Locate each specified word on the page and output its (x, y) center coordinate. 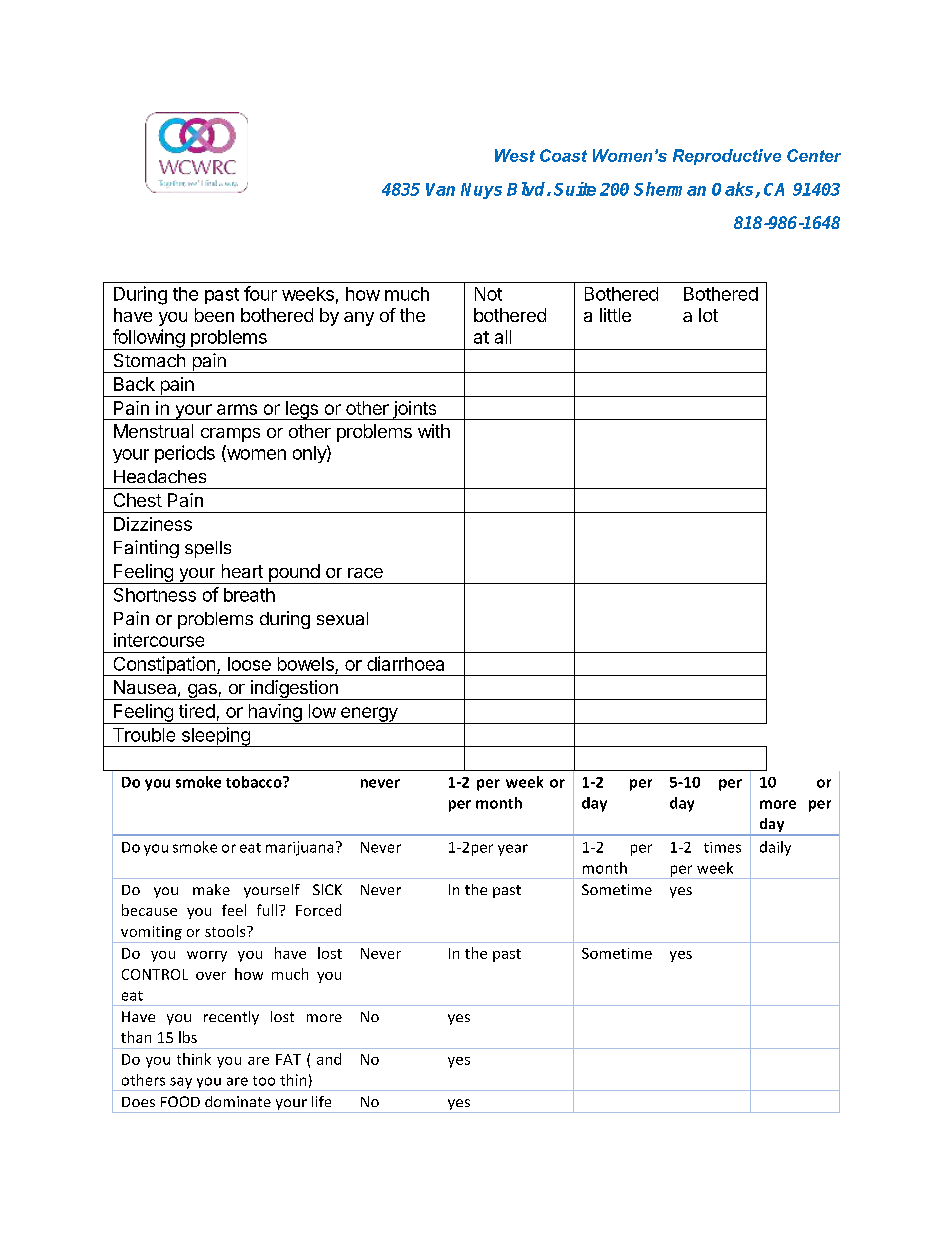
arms (237, 409)
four (260, 293)
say (181, 1084)
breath (249, 595)
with (434, 431)
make (211, 889)
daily (775, 848)
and (329, 1059)
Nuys (481, 191)
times (722, 847)
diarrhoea (405, 663)
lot (708, 315)
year (513, 850)
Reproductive (727, 157)
